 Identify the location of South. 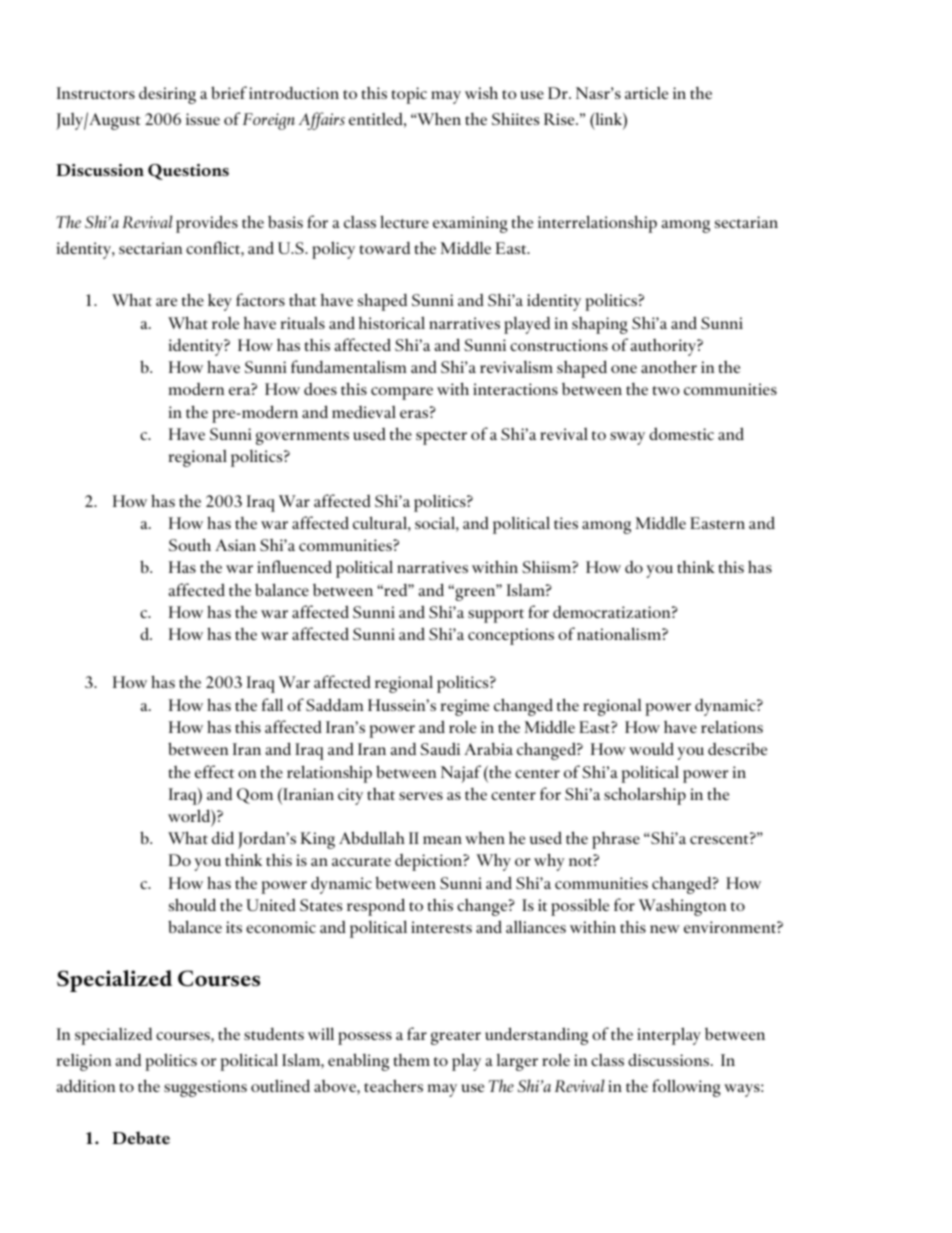
(190, 544).
